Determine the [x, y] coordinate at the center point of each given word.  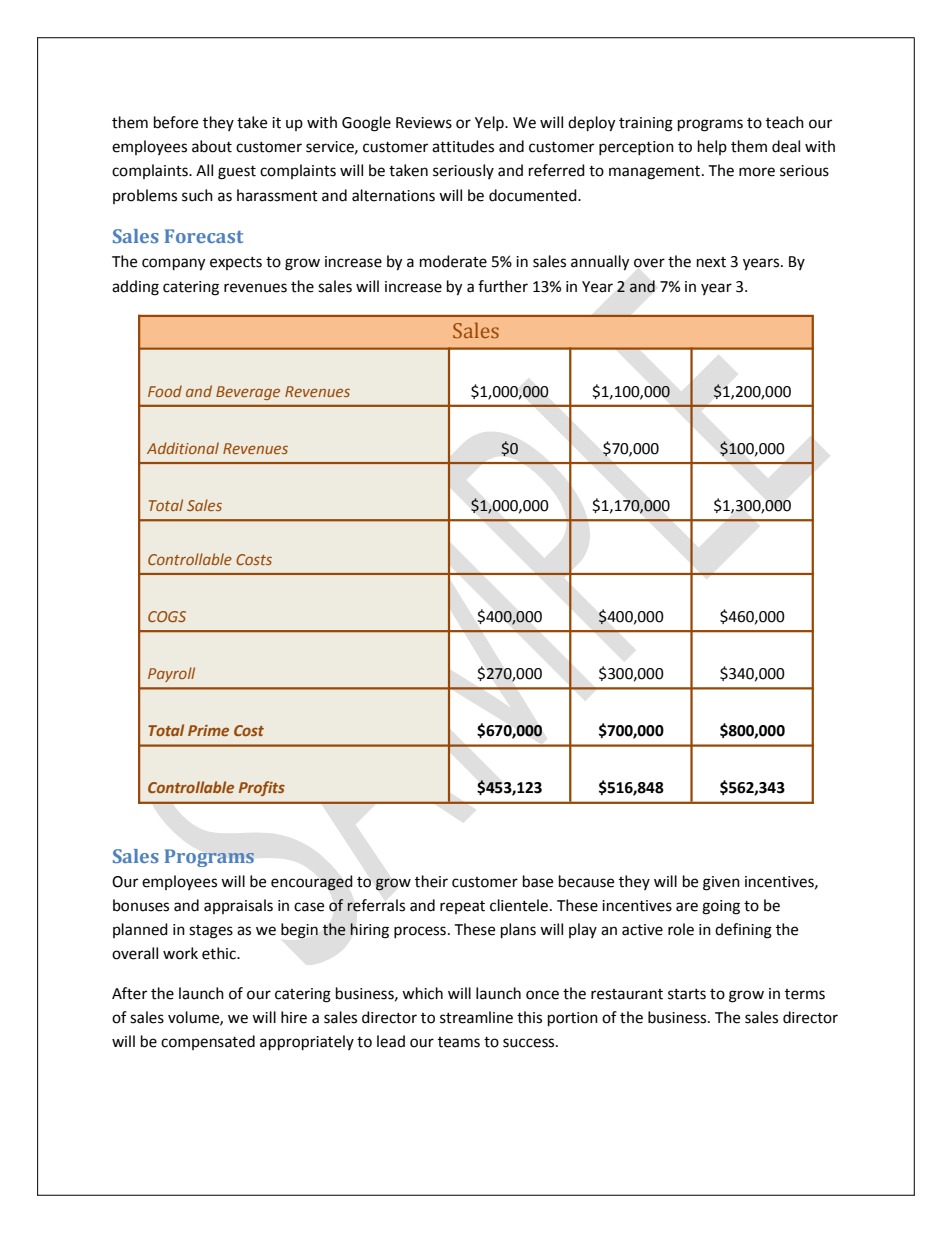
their [431, 881]
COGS [167, 616]
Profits [262, 788]
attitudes [463, 146]
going [721, 907]
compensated [208, 1042]
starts [687, 994]
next [711, 262]
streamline [476, 1017]
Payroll [171, 674]
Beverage [248, 393]
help [712, 147]
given [721, 883]
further [503, 286]
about [212, 146]
